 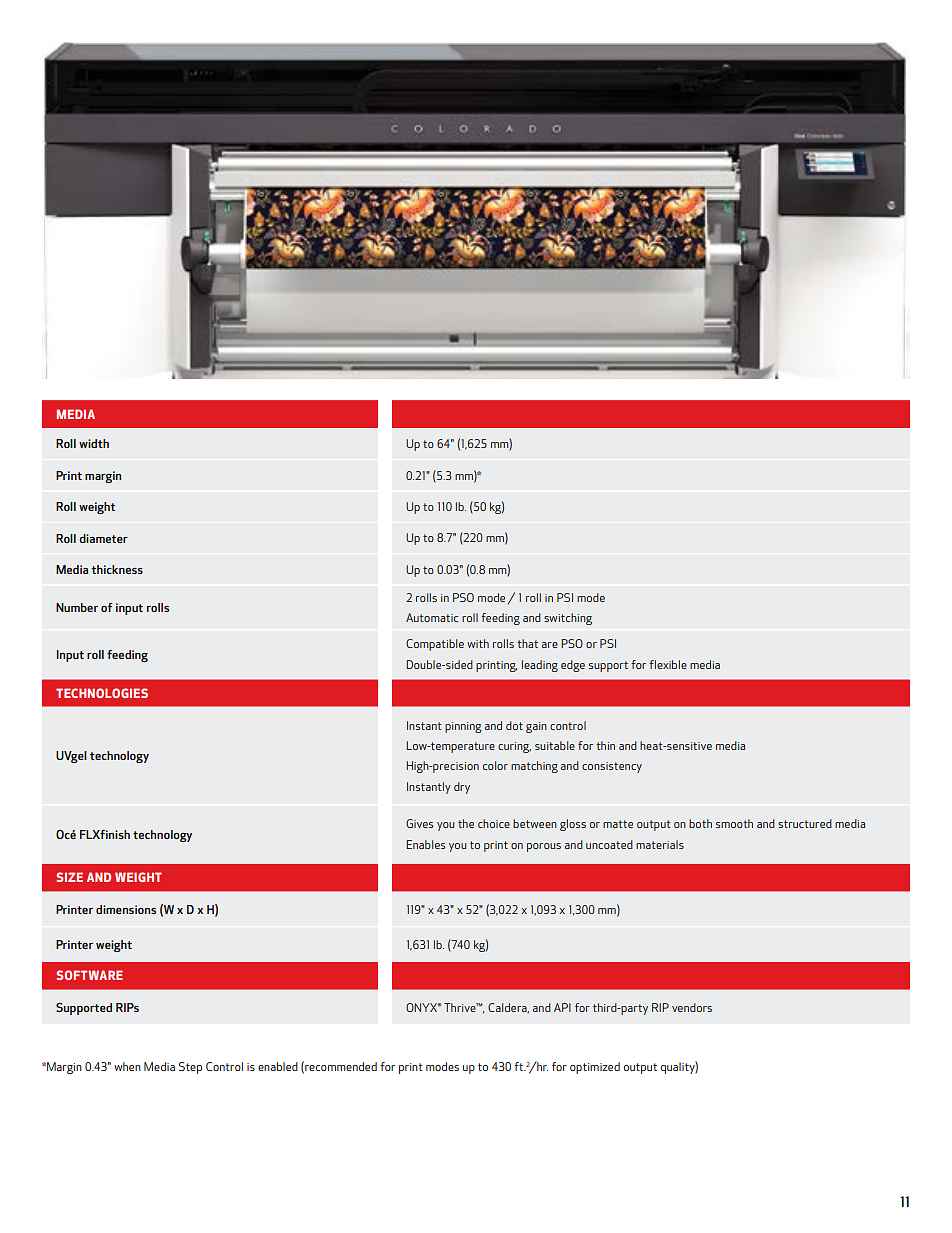 I want to click on materials, so click(x=660, y=844).
